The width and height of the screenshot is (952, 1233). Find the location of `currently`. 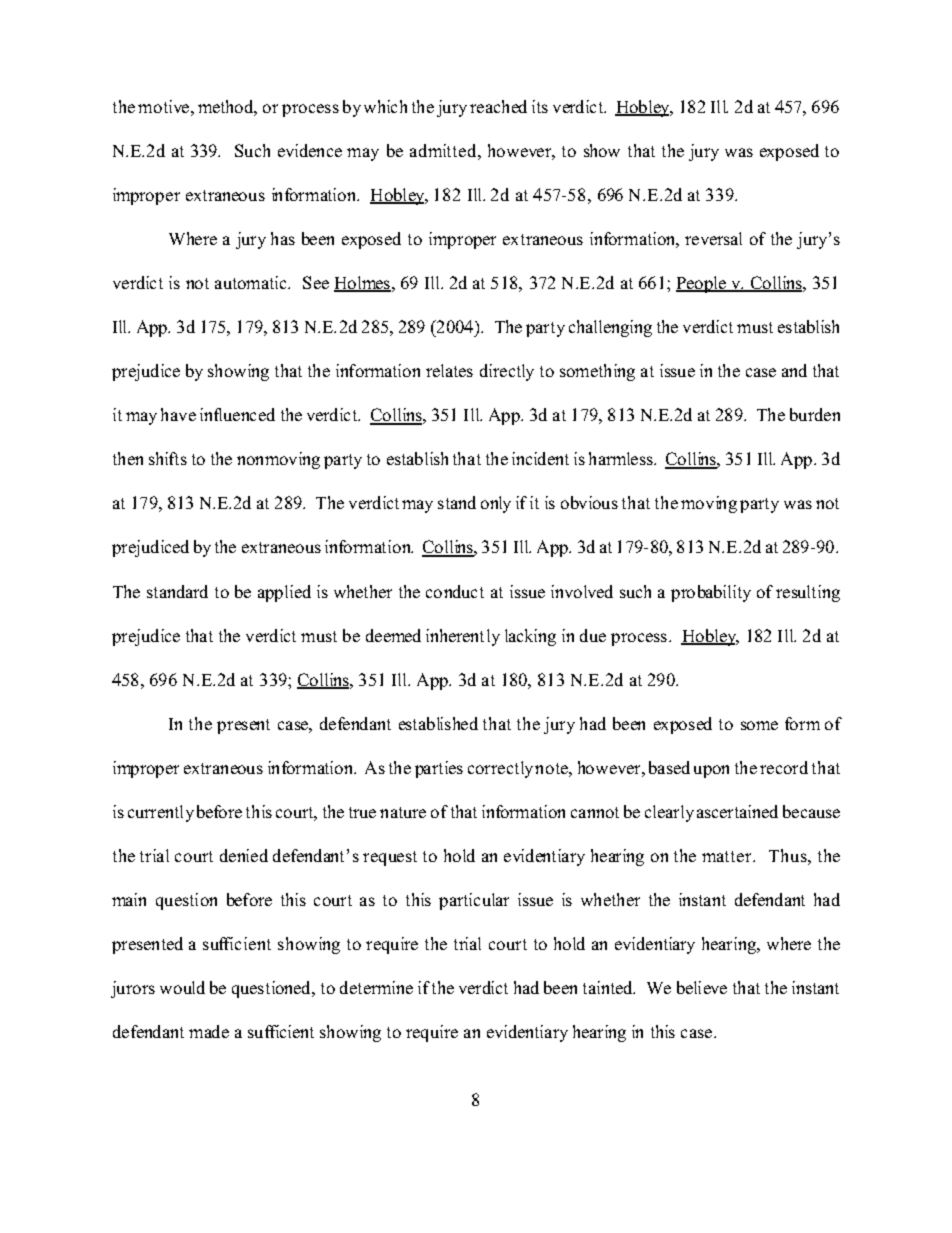

currently is located at coordinates (161, 813).
